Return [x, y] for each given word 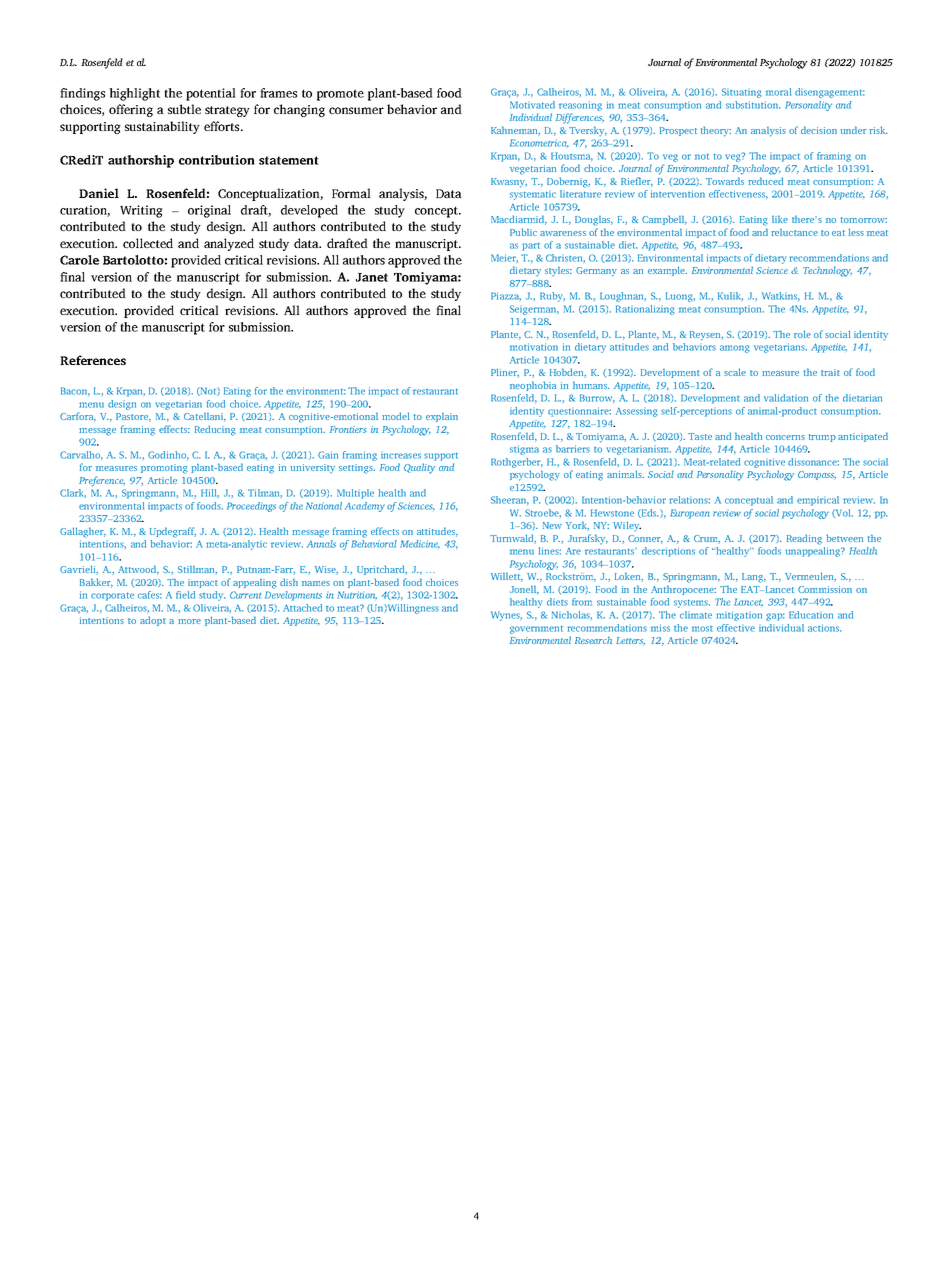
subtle [184, 109]
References [93, 360]
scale [735, 372]
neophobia [533, 386]
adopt [153, 621]
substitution [753, 105]
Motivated [532, 105]
